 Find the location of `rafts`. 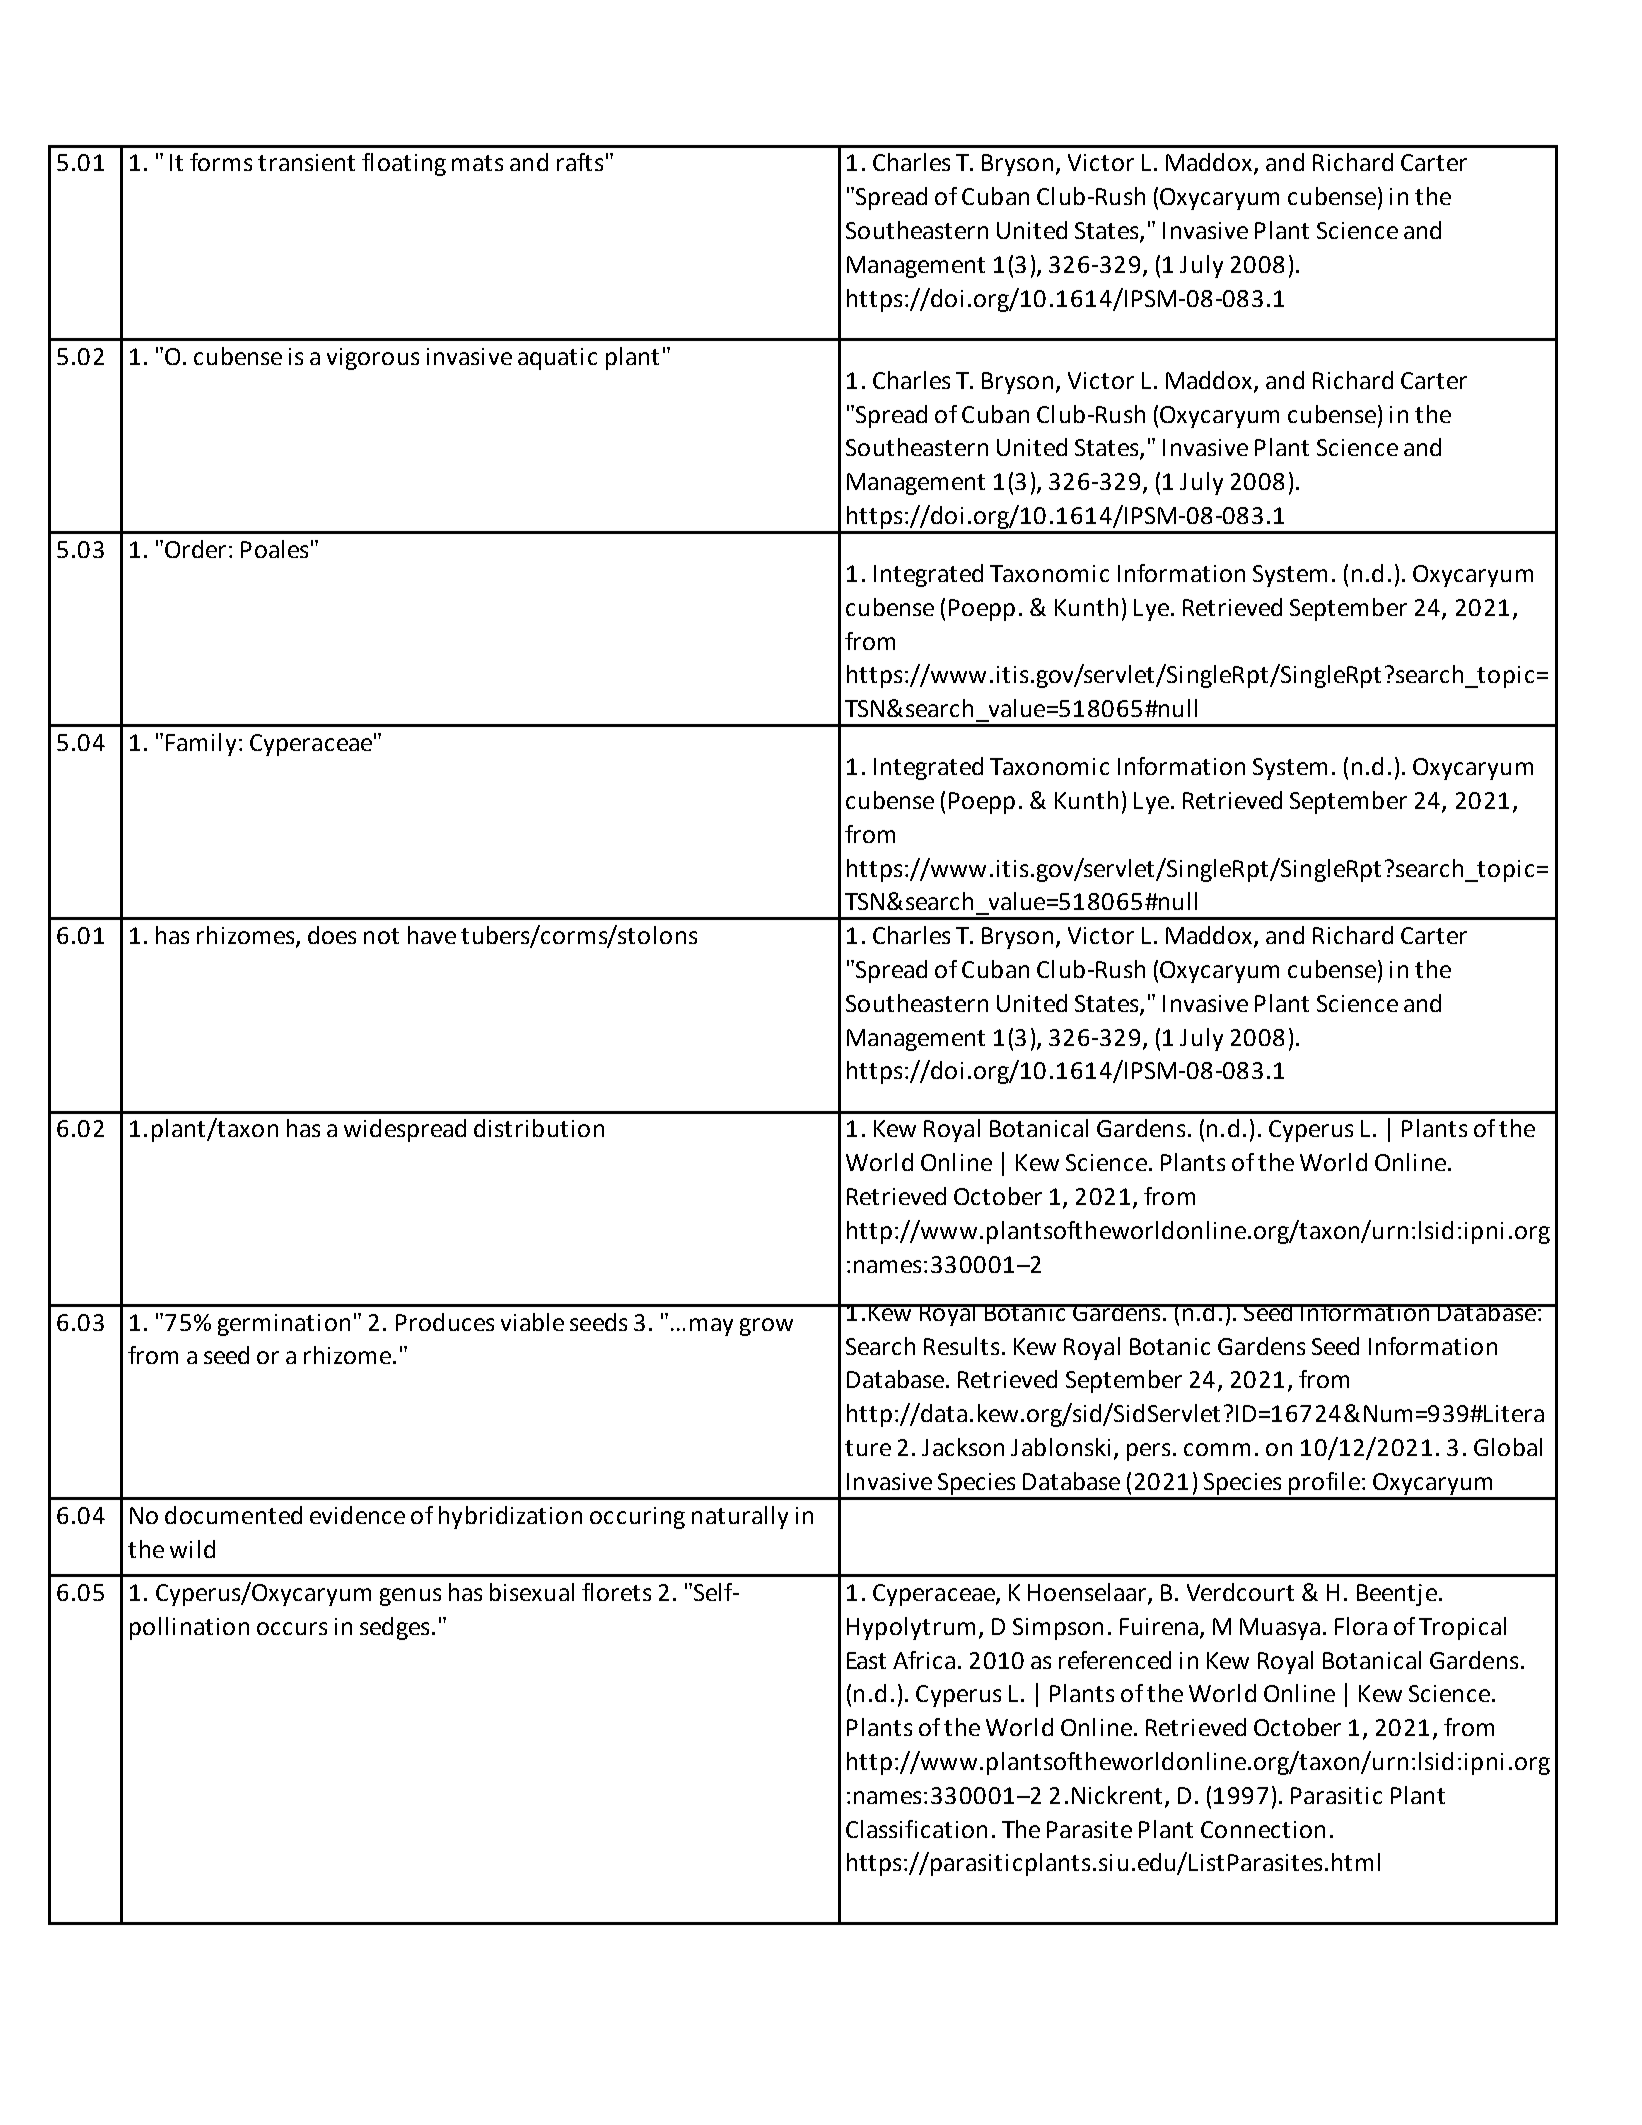

rafts is located at coordinates (580, 162).
